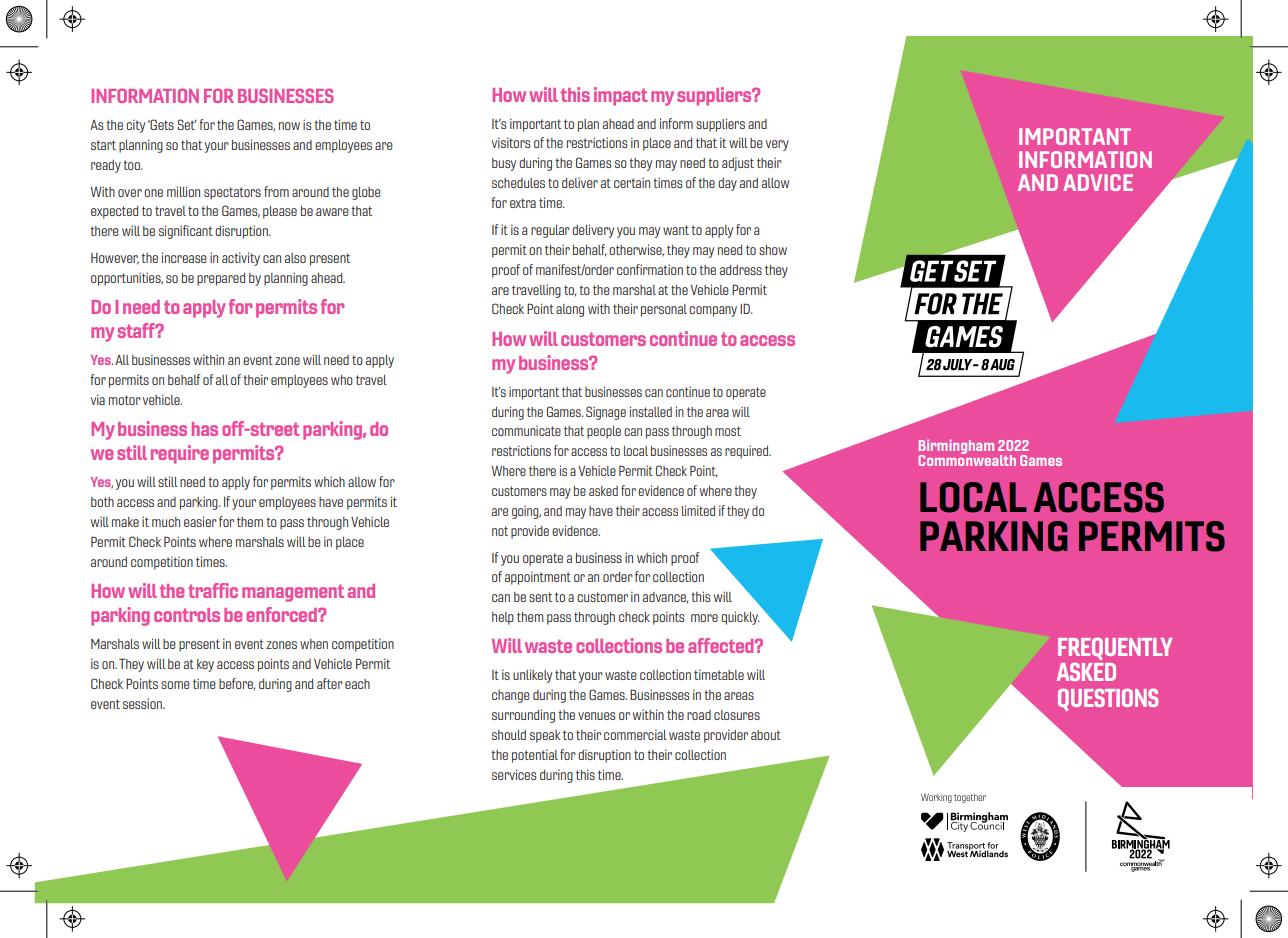  What do you see at coordinates (205, 429) in the screenshot?
I see `has` at bounding box center [205, 429].
